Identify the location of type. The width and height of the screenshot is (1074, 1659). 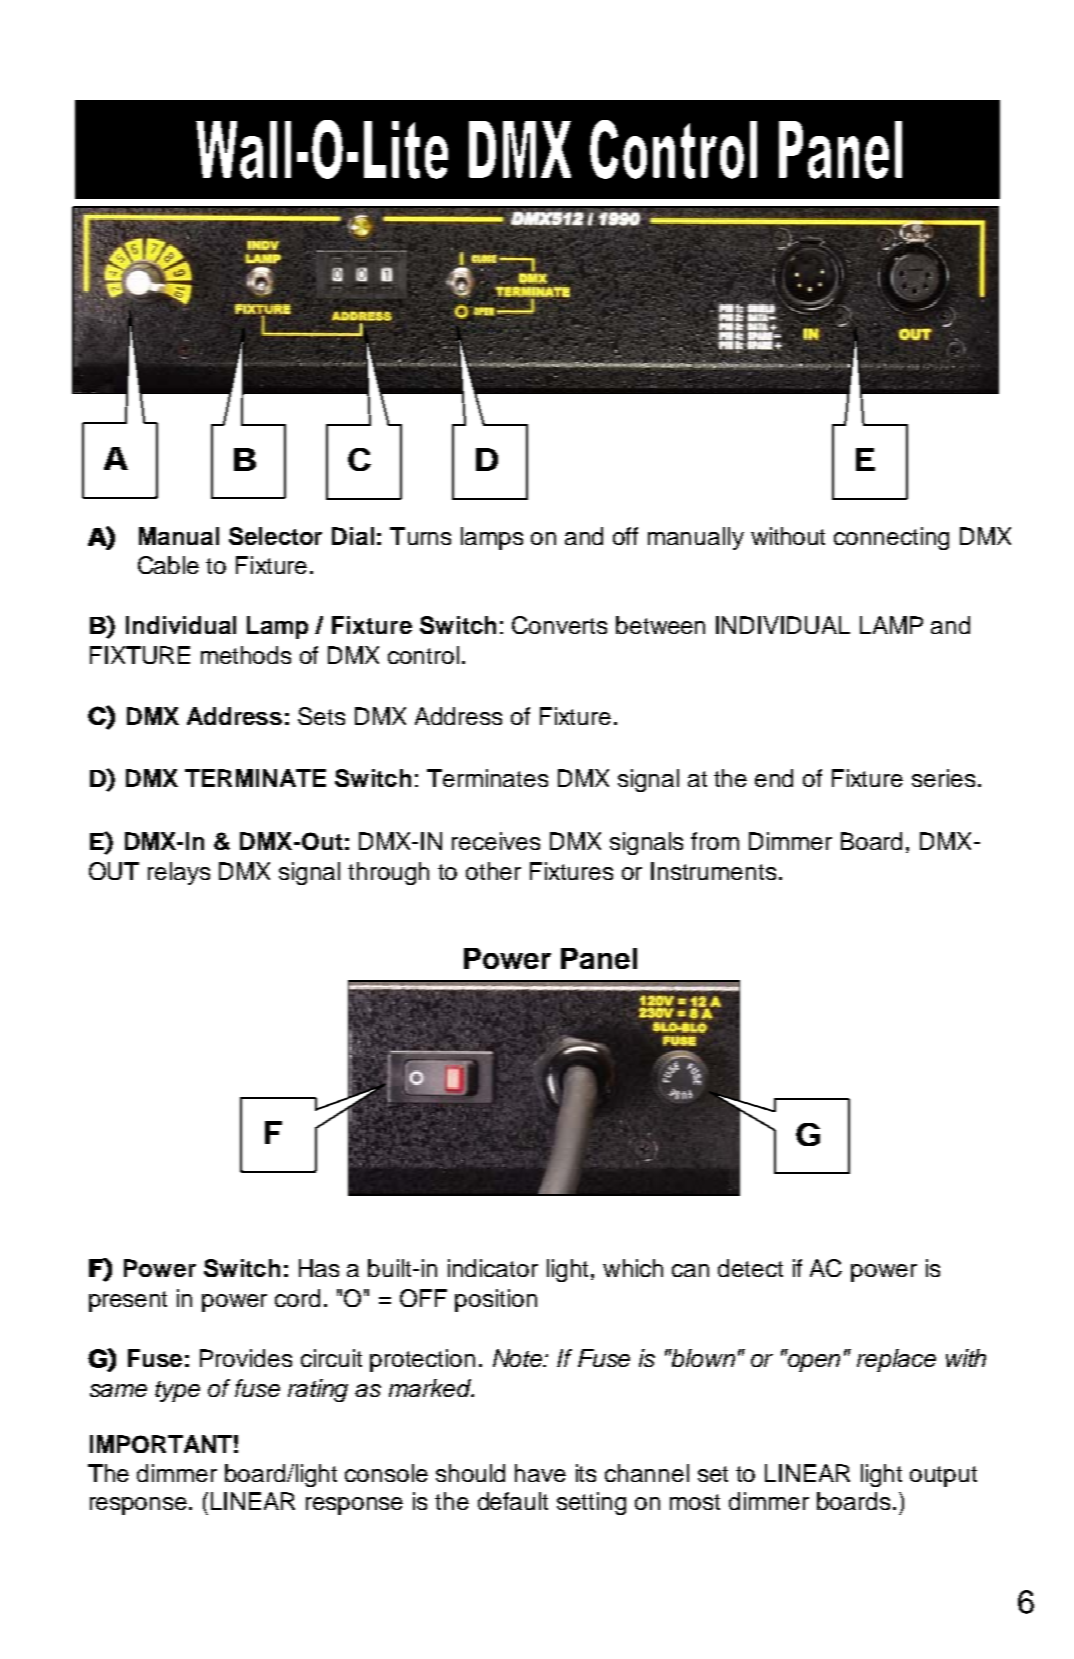
(177, 1391).
